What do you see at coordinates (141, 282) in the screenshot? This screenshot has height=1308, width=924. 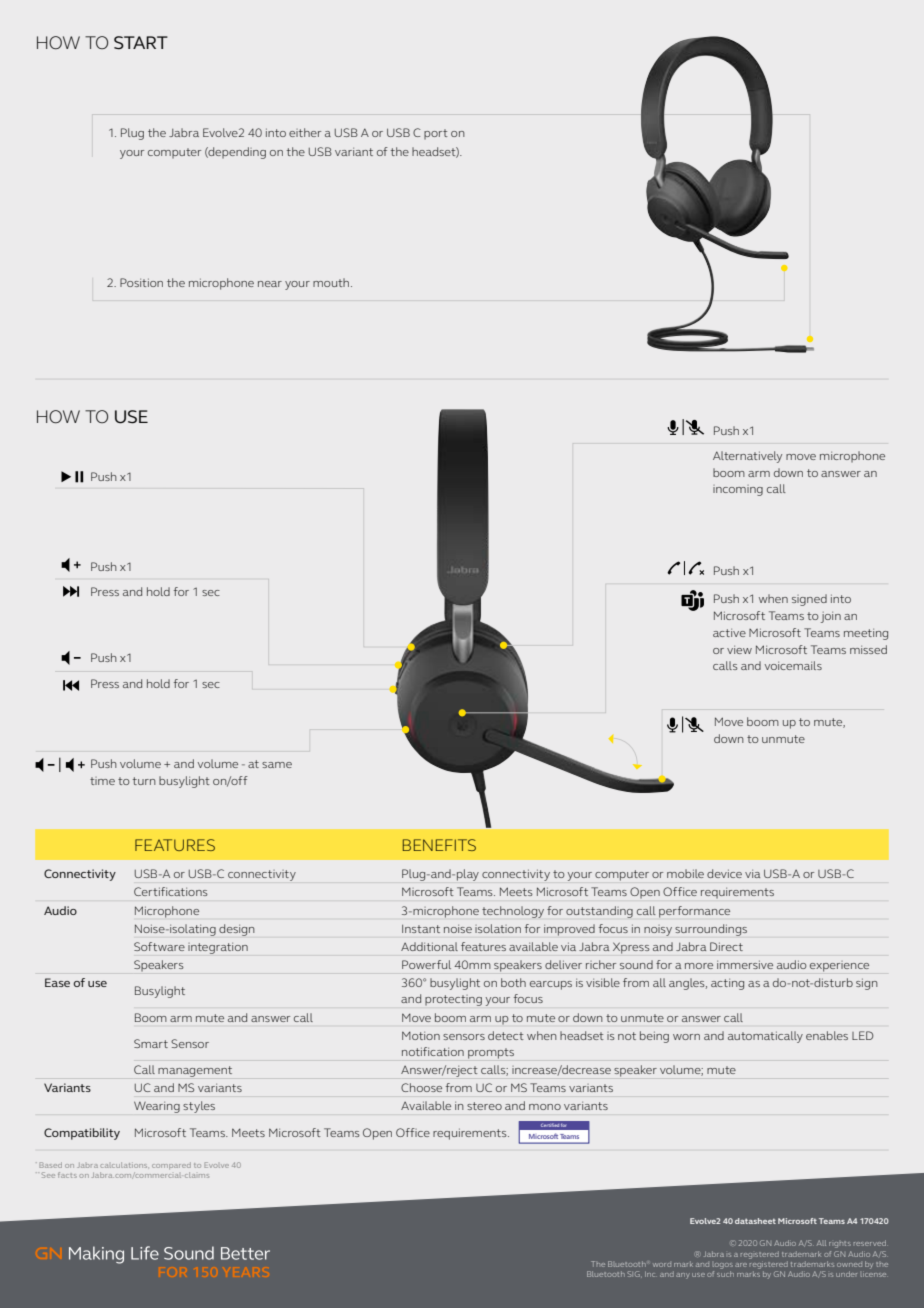 I see `Position` at bounding box center [141, 282].
